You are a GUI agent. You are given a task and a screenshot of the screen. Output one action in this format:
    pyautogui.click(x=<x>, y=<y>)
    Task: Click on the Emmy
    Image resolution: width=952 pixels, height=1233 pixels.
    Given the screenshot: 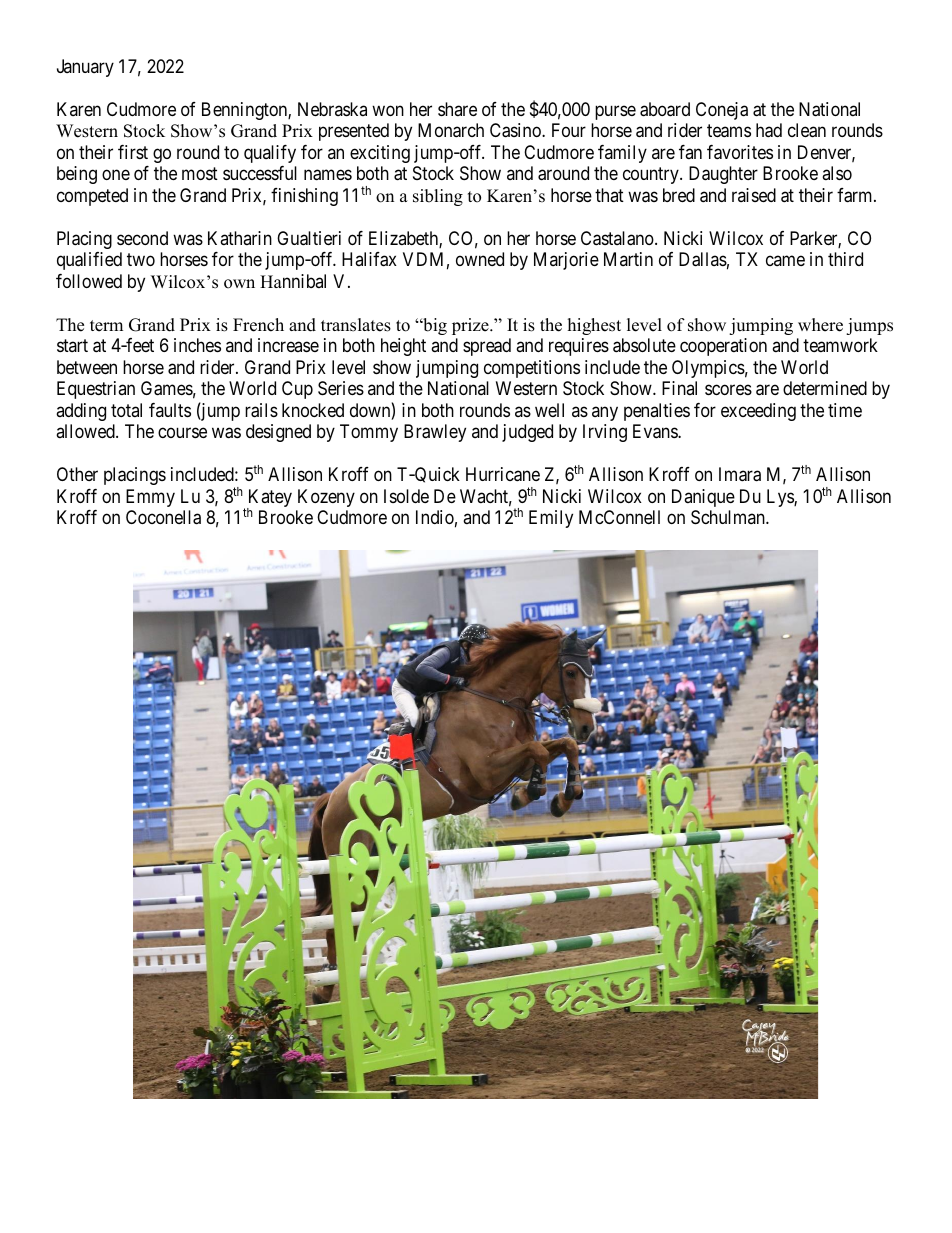 What is the action you would take?
    pyautogui.click(x=150, y=498)
